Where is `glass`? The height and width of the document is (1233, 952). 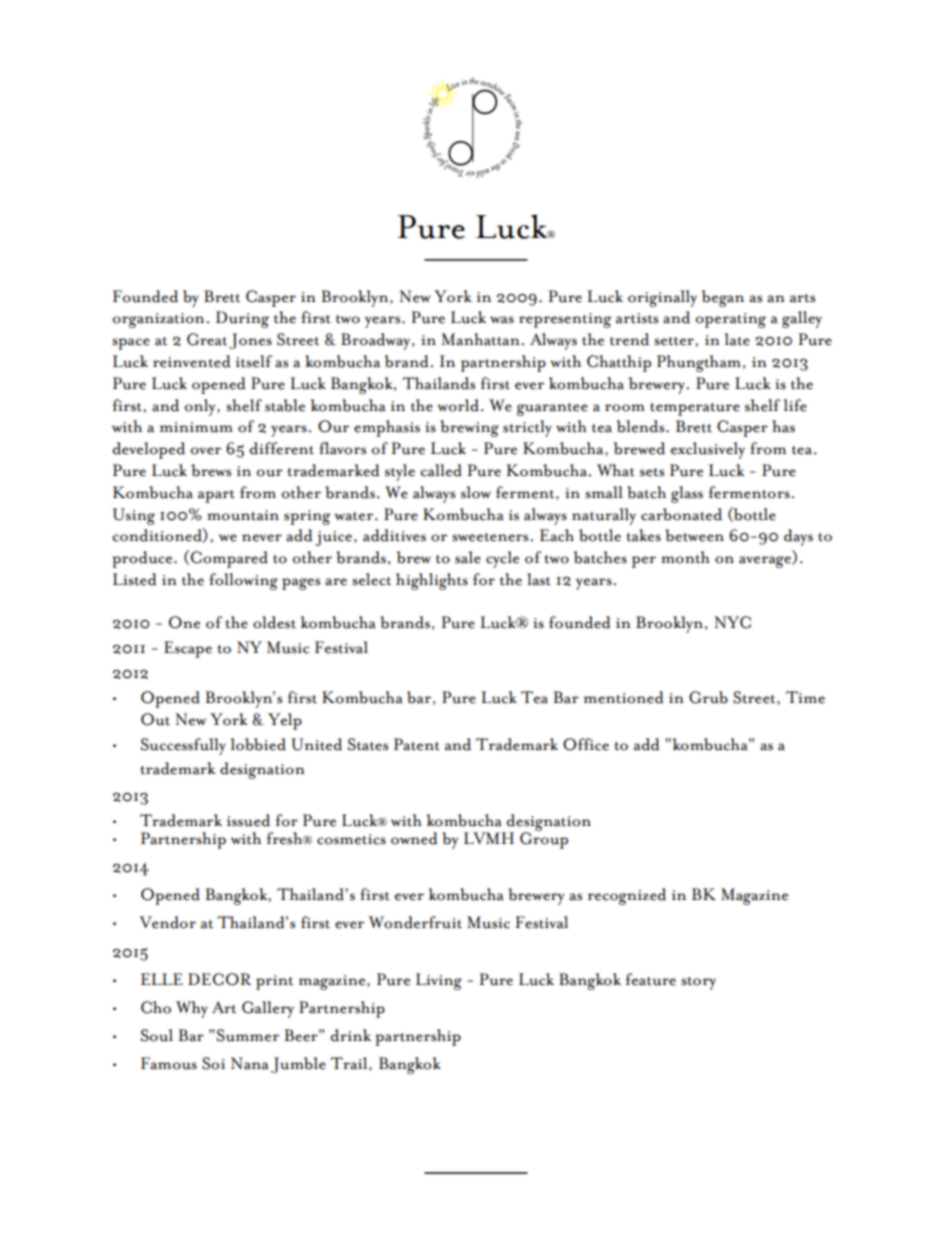
glass is located at coordinates (687, 494).
